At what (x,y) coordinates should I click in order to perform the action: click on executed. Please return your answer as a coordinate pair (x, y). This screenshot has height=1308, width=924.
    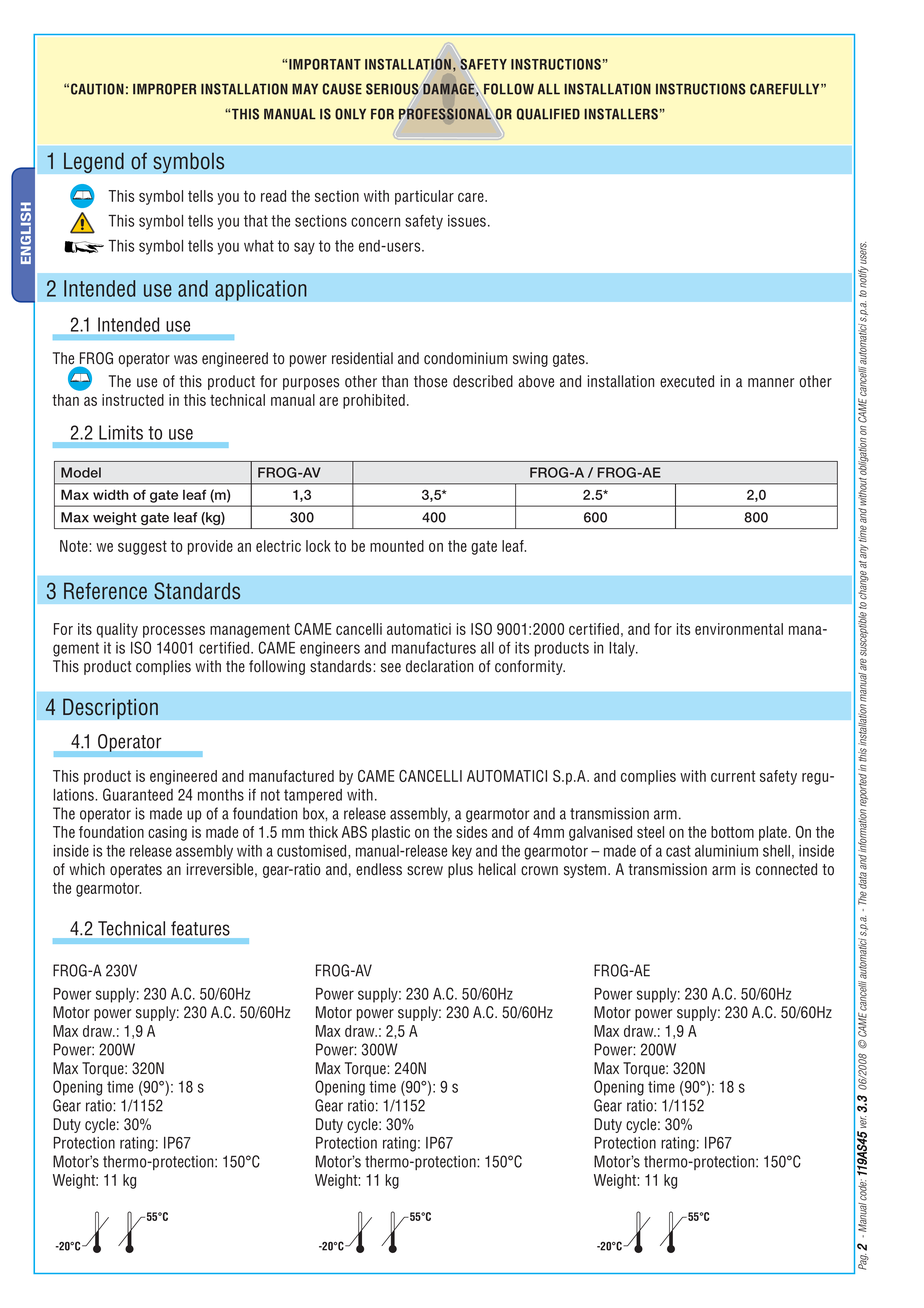
    Looking at the image, I should click on (687, 381).
